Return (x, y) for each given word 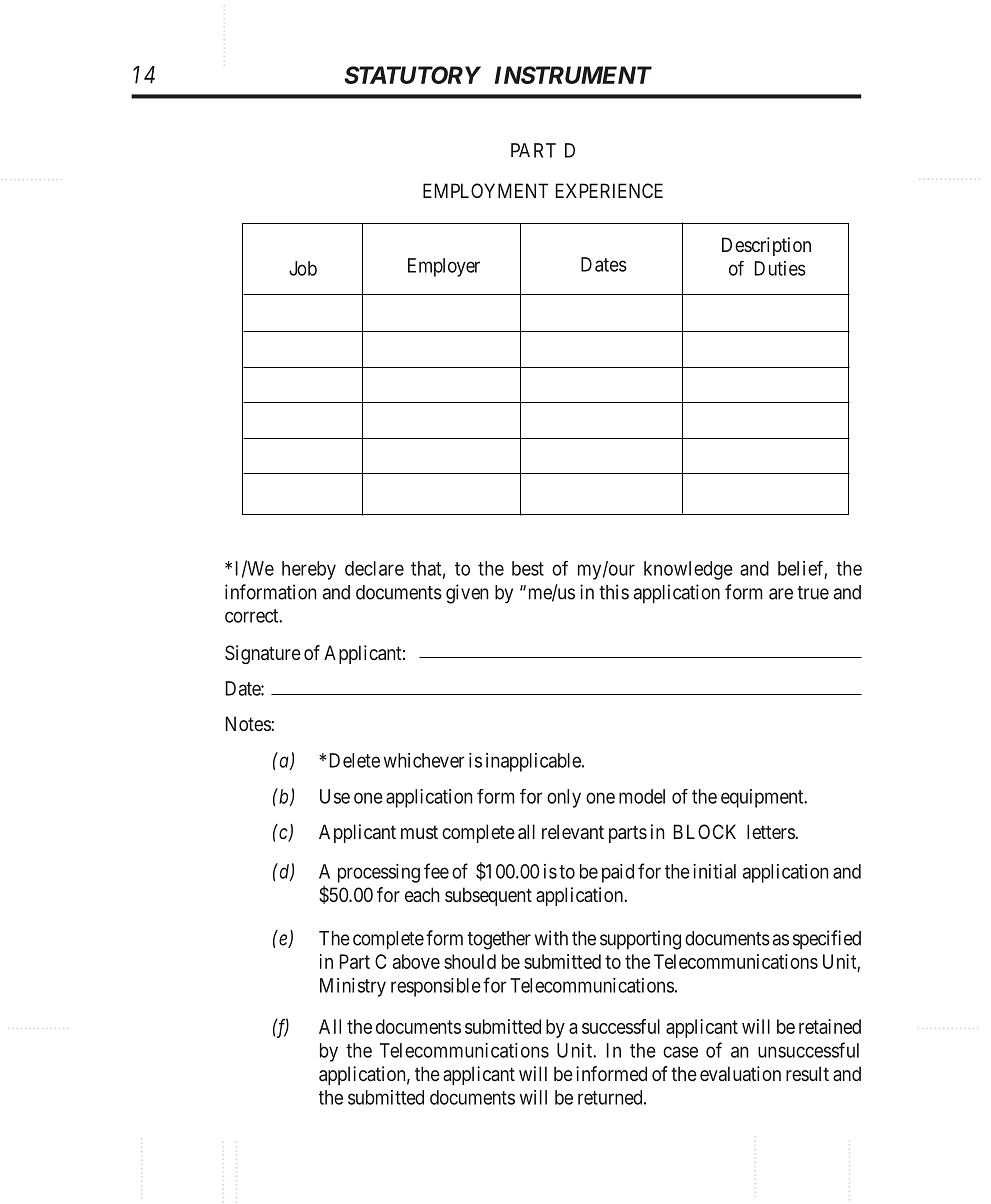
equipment (763, 798)
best (528, 568)
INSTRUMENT (573, 75)
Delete (355, 760)
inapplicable (534, 762)
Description (766, 246)
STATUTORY (412, 75)
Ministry (353, 987)
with (551, 938)
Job (303, 268)
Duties (780, 268)
